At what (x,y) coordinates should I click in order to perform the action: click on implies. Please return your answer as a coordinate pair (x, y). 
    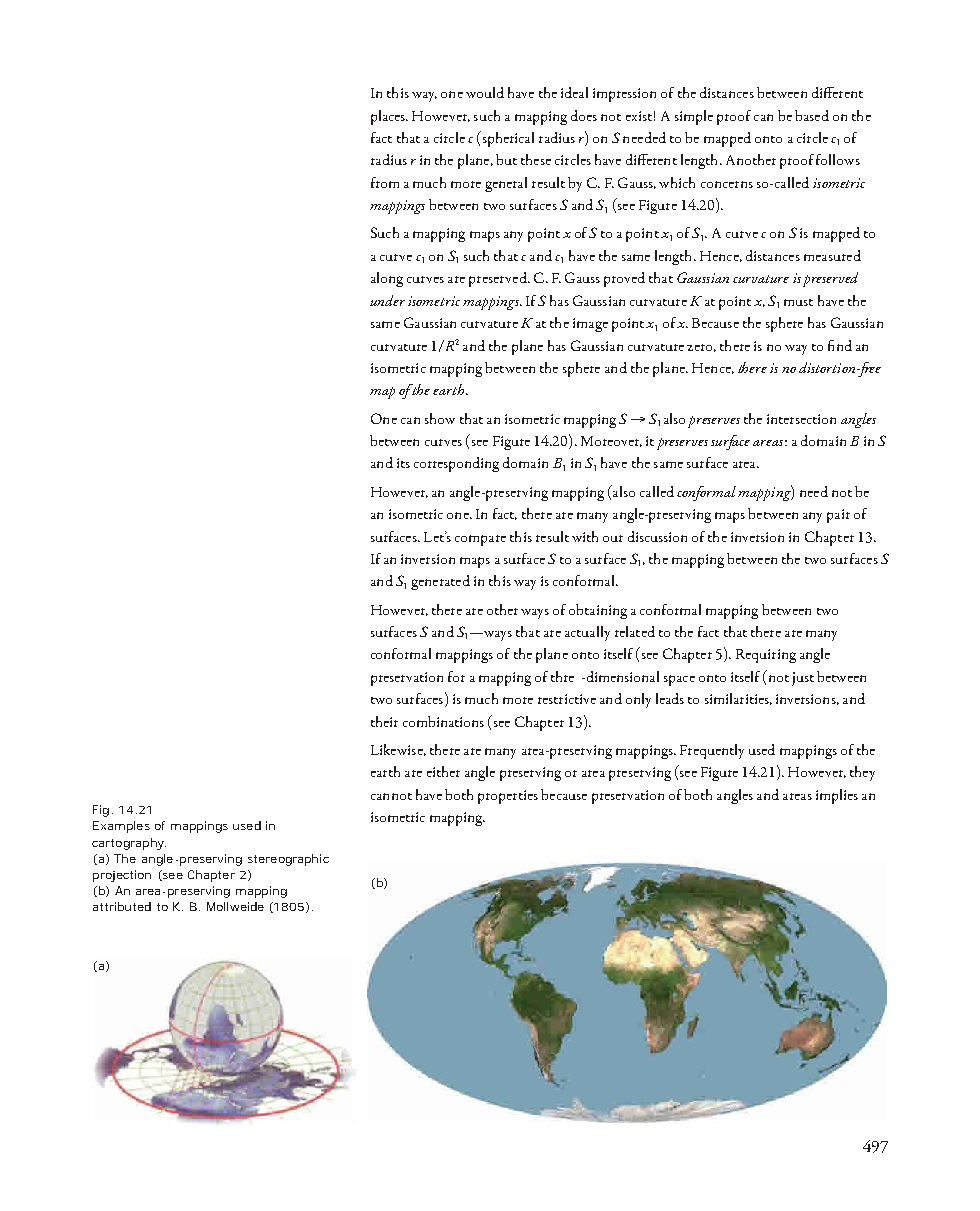
    Looking at the image, I should click on (837, 796).
